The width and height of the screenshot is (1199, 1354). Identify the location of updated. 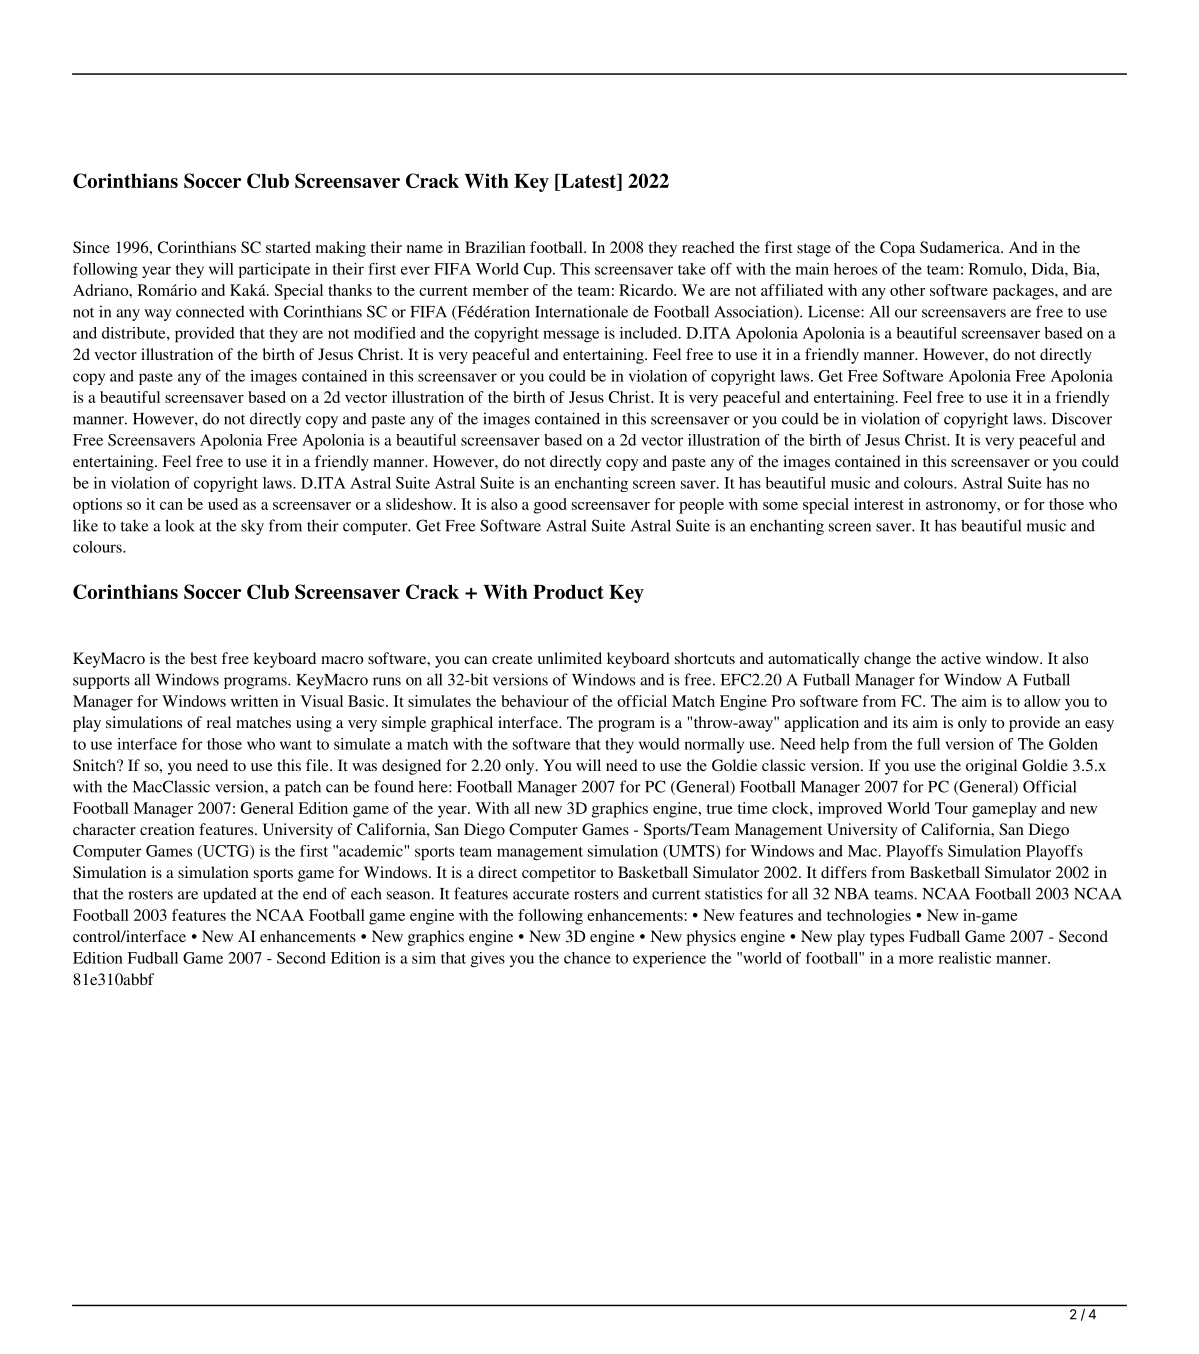
(230, 895).
